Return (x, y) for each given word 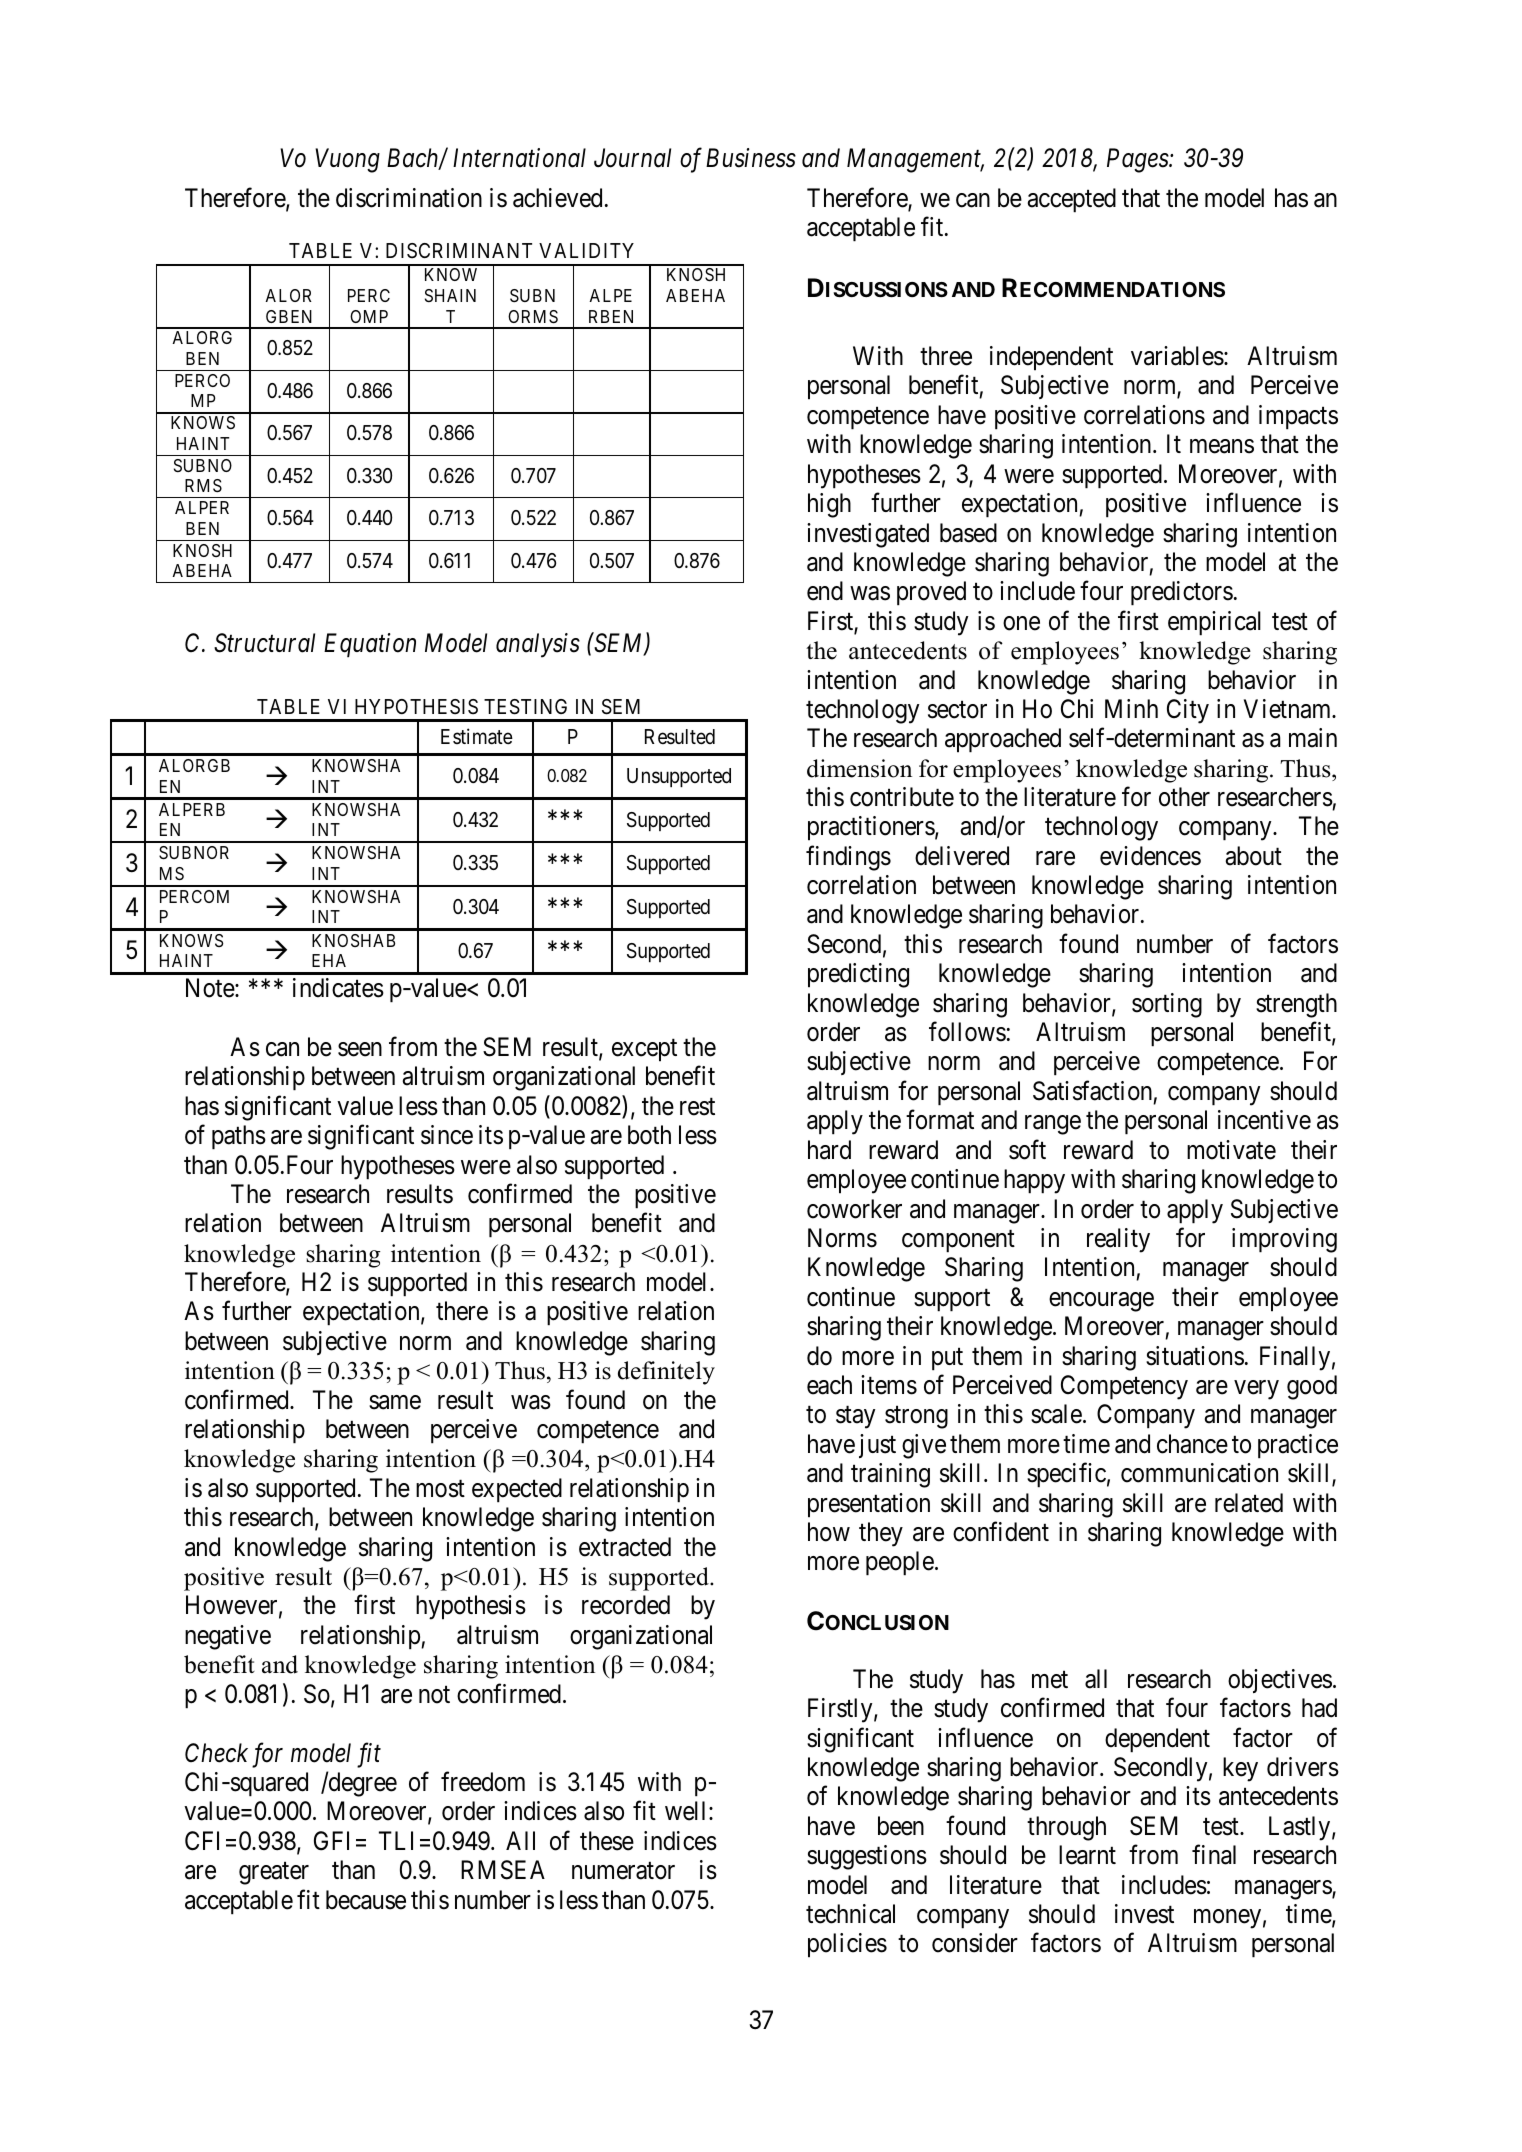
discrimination (409, 198)
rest (697, 1107)
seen (360, 1049)
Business (751, 158)
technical (850, 1914)
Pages (1138, 161)
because (366, 1900)
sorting (1167, 1005)
